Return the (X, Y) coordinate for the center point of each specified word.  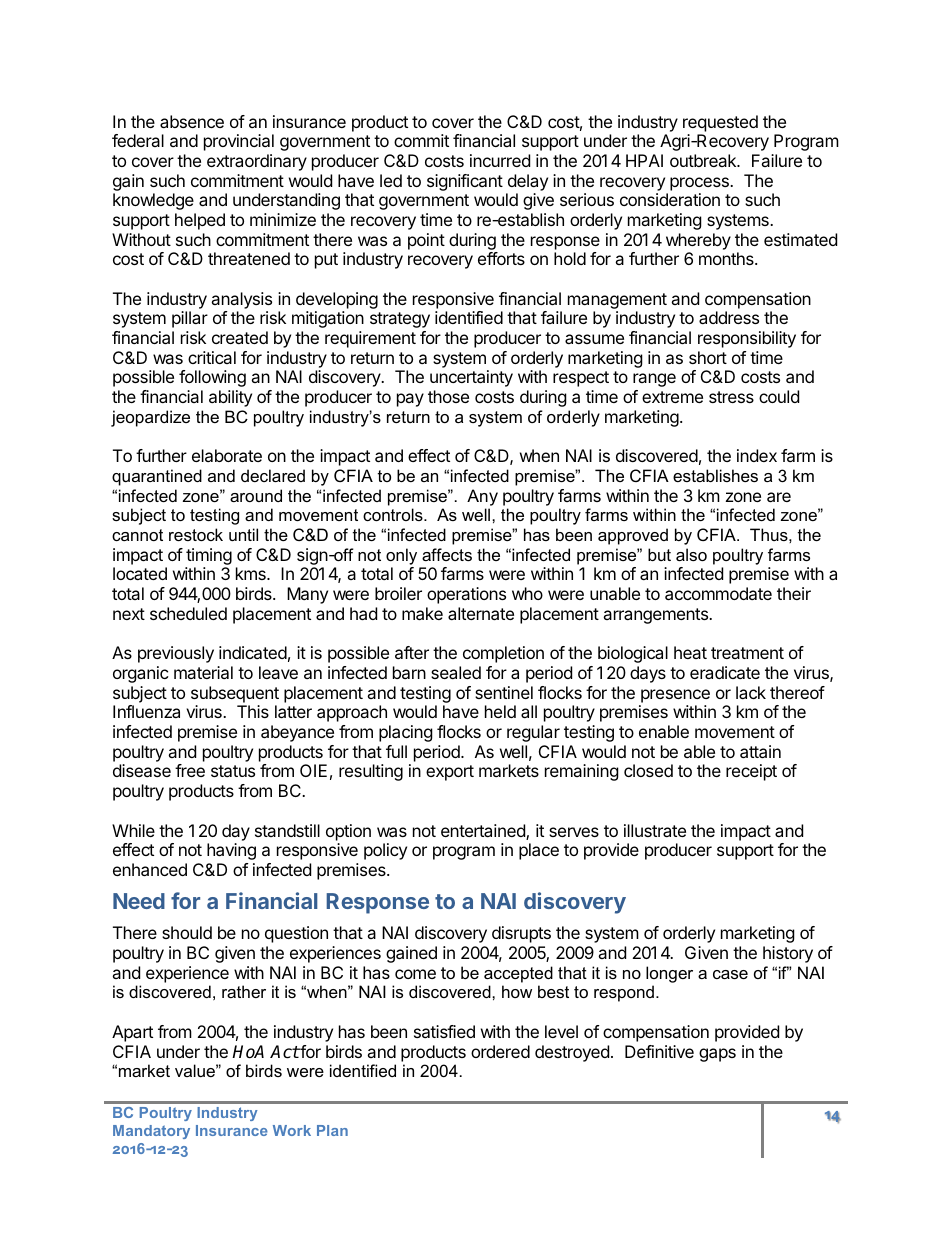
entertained (484, 832)
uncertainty (471, 378)
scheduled (188, 613)
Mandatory (151, 1132)
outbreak (704, 160)
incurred (500, 160)
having (231, 851)
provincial (239, 142)
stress (731, 397)
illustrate (655, 830)
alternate (481, 613)
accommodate (718, 593)
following (212, 378)
